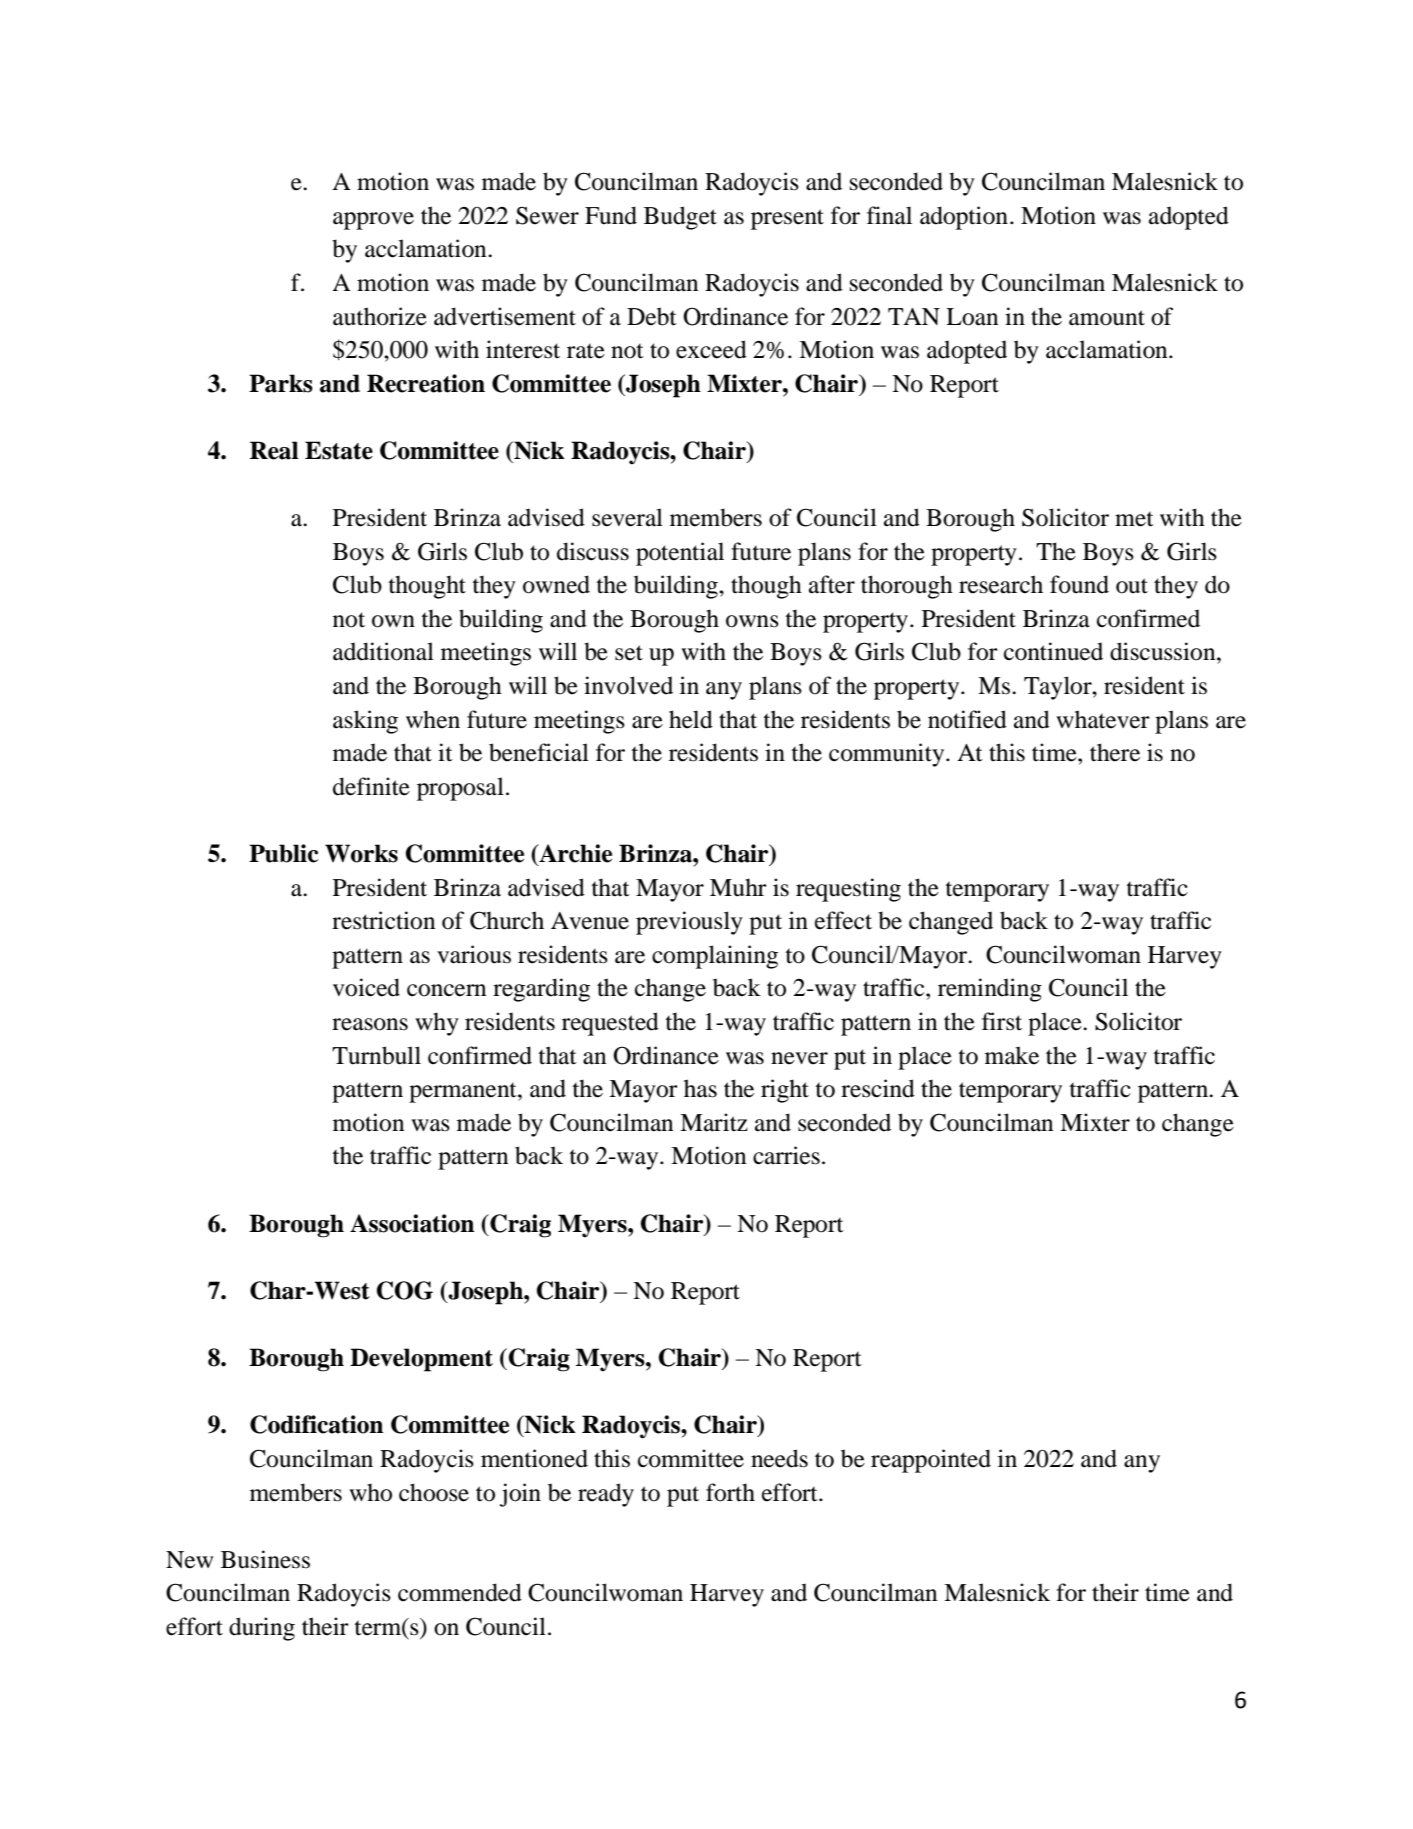 Image resolution: width=1413 pixels, height=1829 pixels. What do you see at coordinates (878, 1088) in the screenshot?
I see `rescind` at bounding box center [878, 1088].
